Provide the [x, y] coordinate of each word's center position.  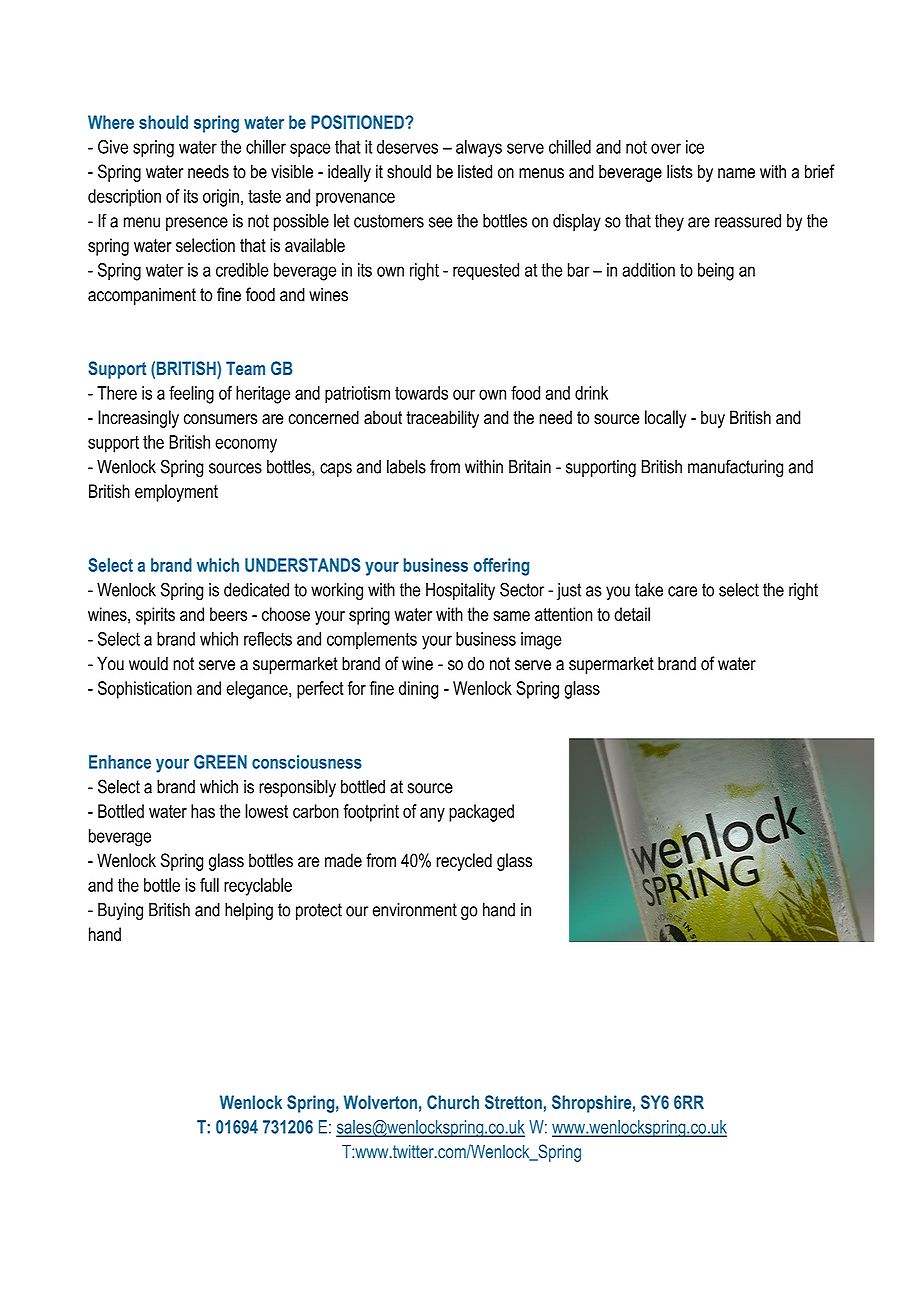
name [736, 173]
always [479, 149]
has [203, 811]
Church [453, 1102]
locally [665, 419]
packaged [481, 813]
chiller [266, 147]
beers [228, 614]
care [682, 591]
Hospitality [460, 591]
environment [415, 910]
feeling [191, 395]
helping [249, 911]
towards [421, 393]
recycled [464, 862]
